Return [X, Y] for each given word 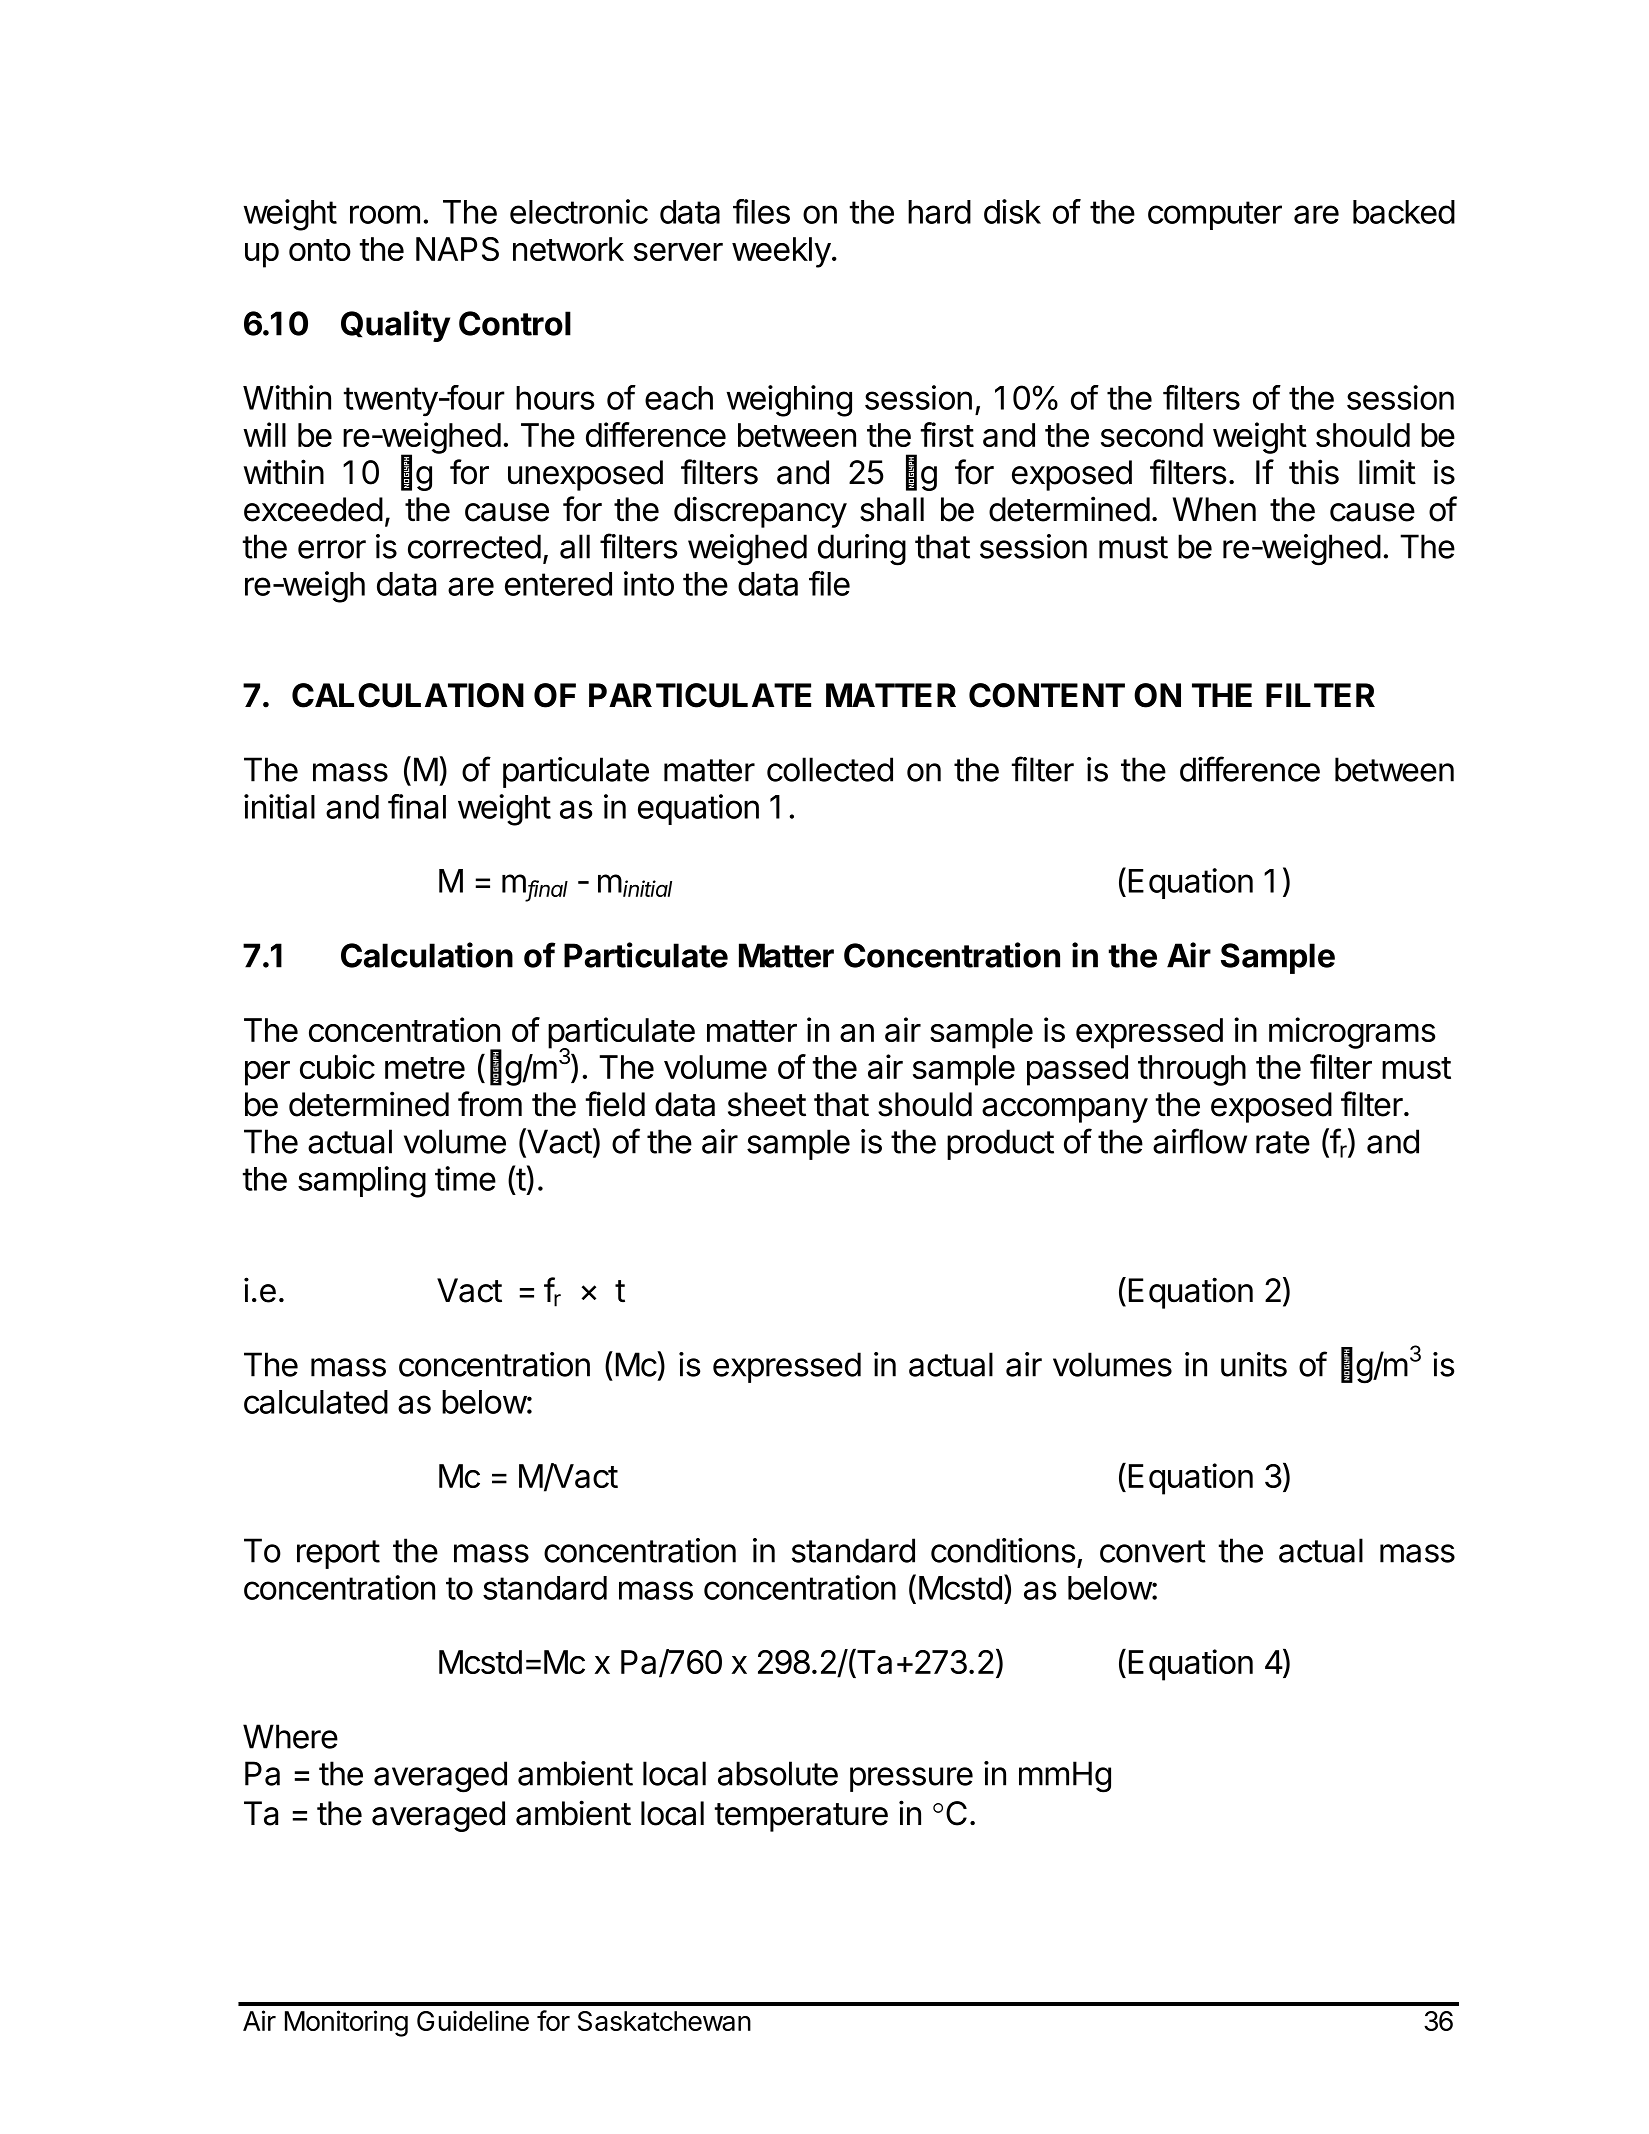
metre [425, 1068]
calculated [316, 1402]
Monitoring [346, 2023]
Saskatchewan [664, 2021]
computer [1215, 215]
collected [830, 769]
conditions [1003, 1550]
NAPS [457, 249]
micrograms [1352, 1033]
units [1254, 1364]
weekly [781, 252]
